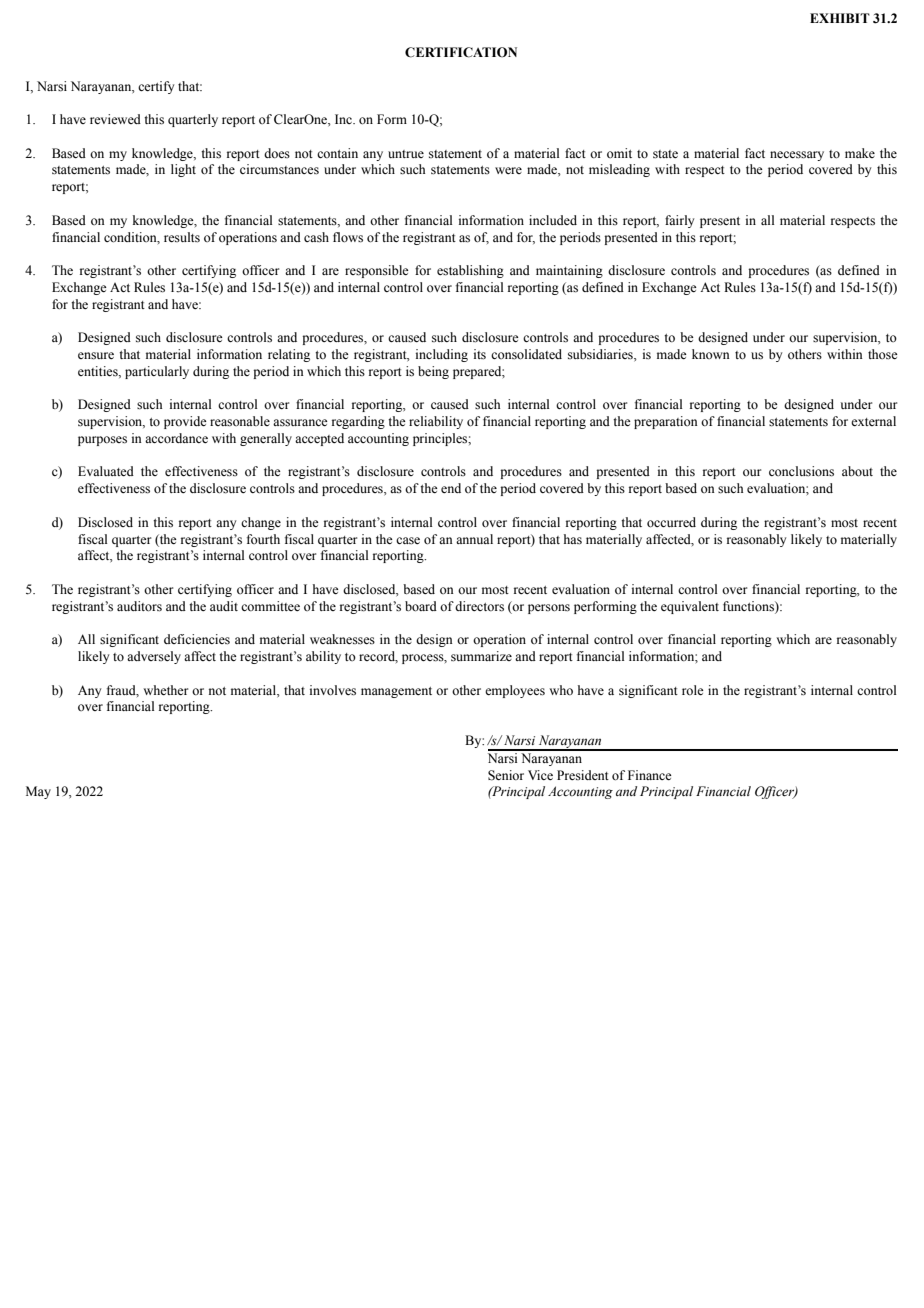 This screenshot has height=1308, width=924. I want to click on results, so click(182, 237).
